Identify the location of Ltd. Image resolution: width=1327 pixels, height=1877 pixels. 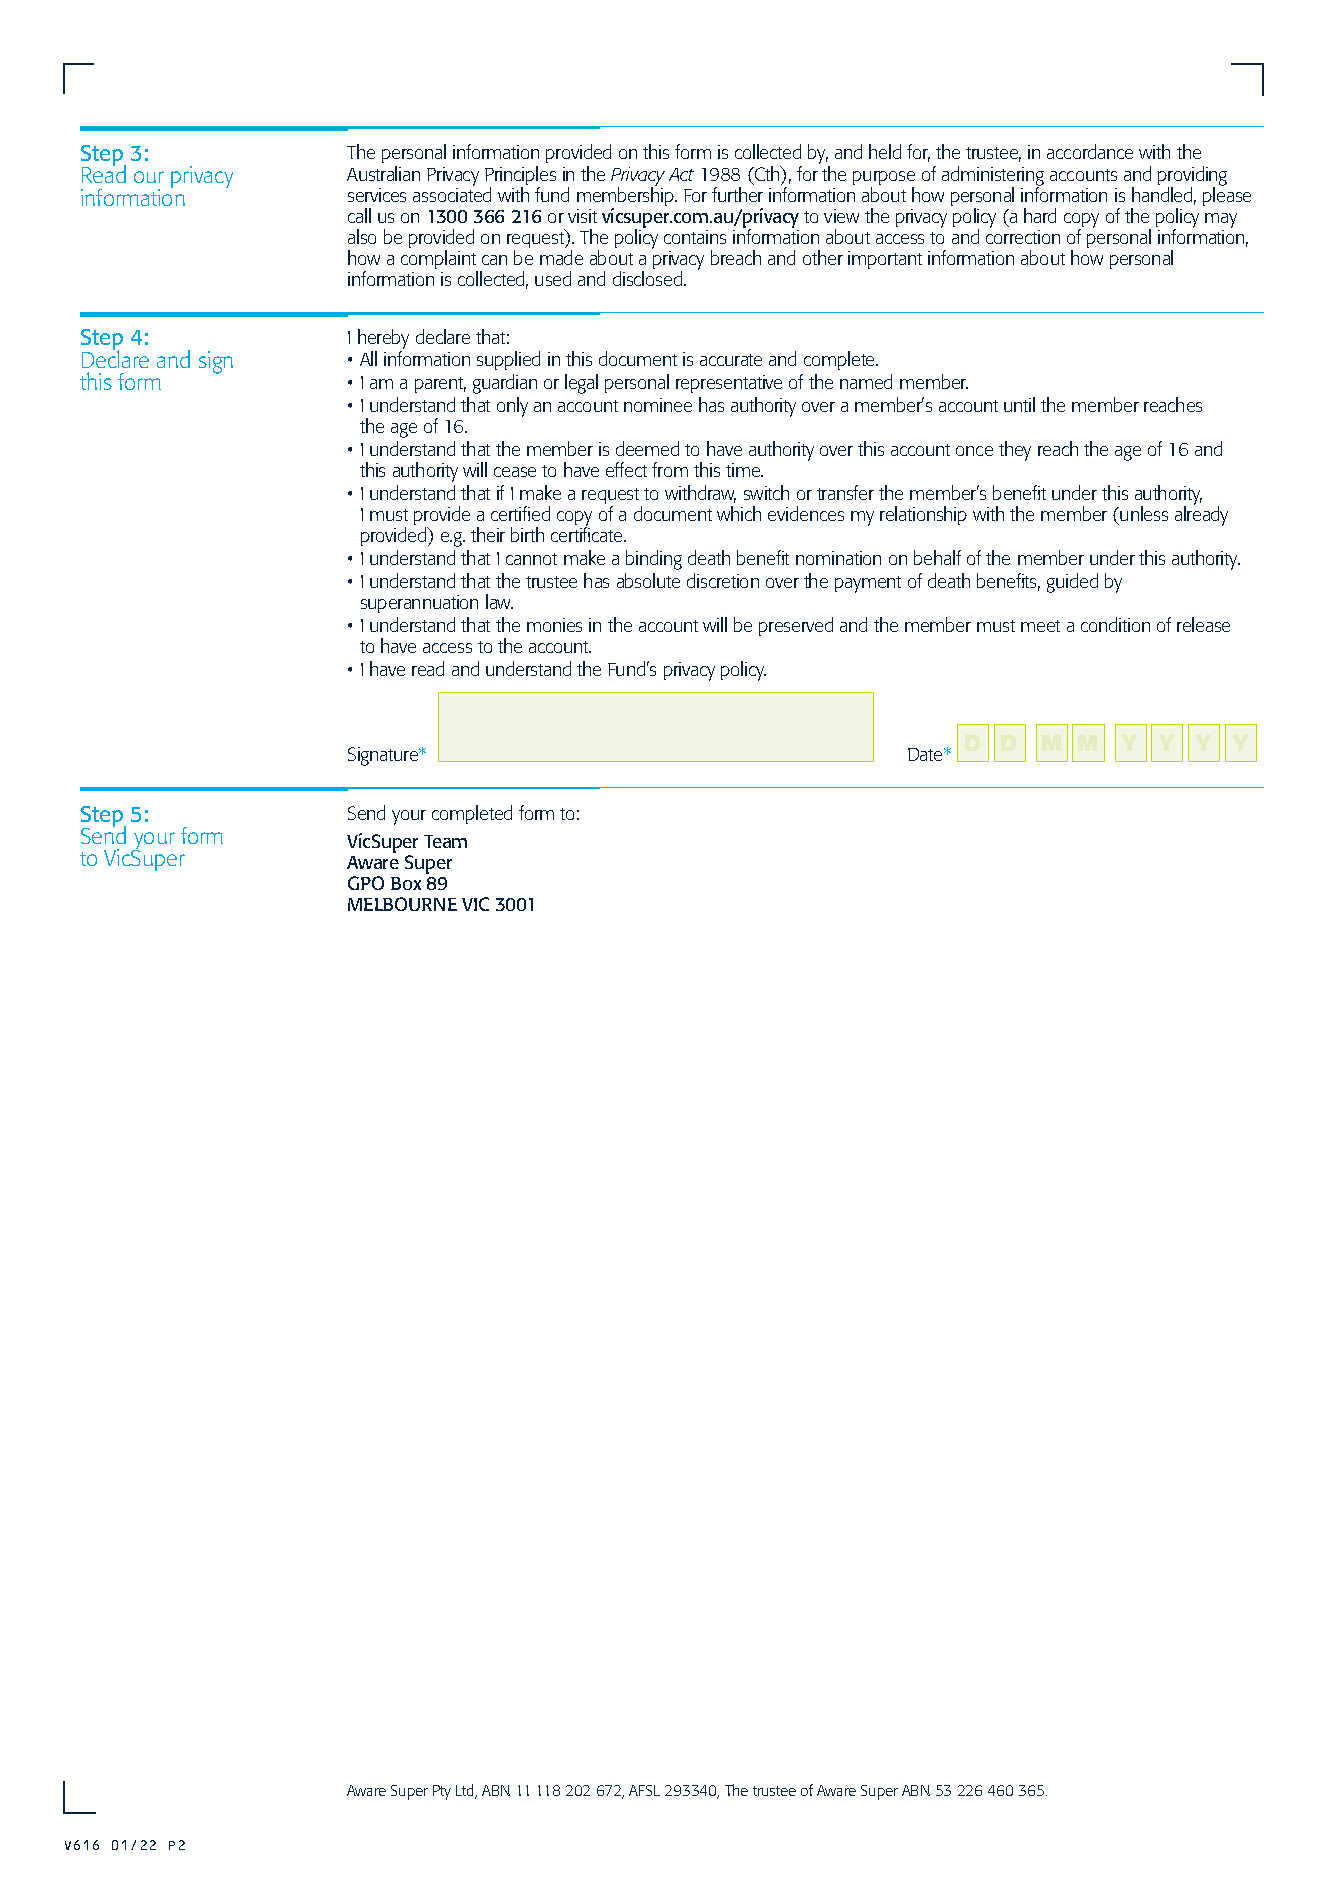
(466, 1791).
